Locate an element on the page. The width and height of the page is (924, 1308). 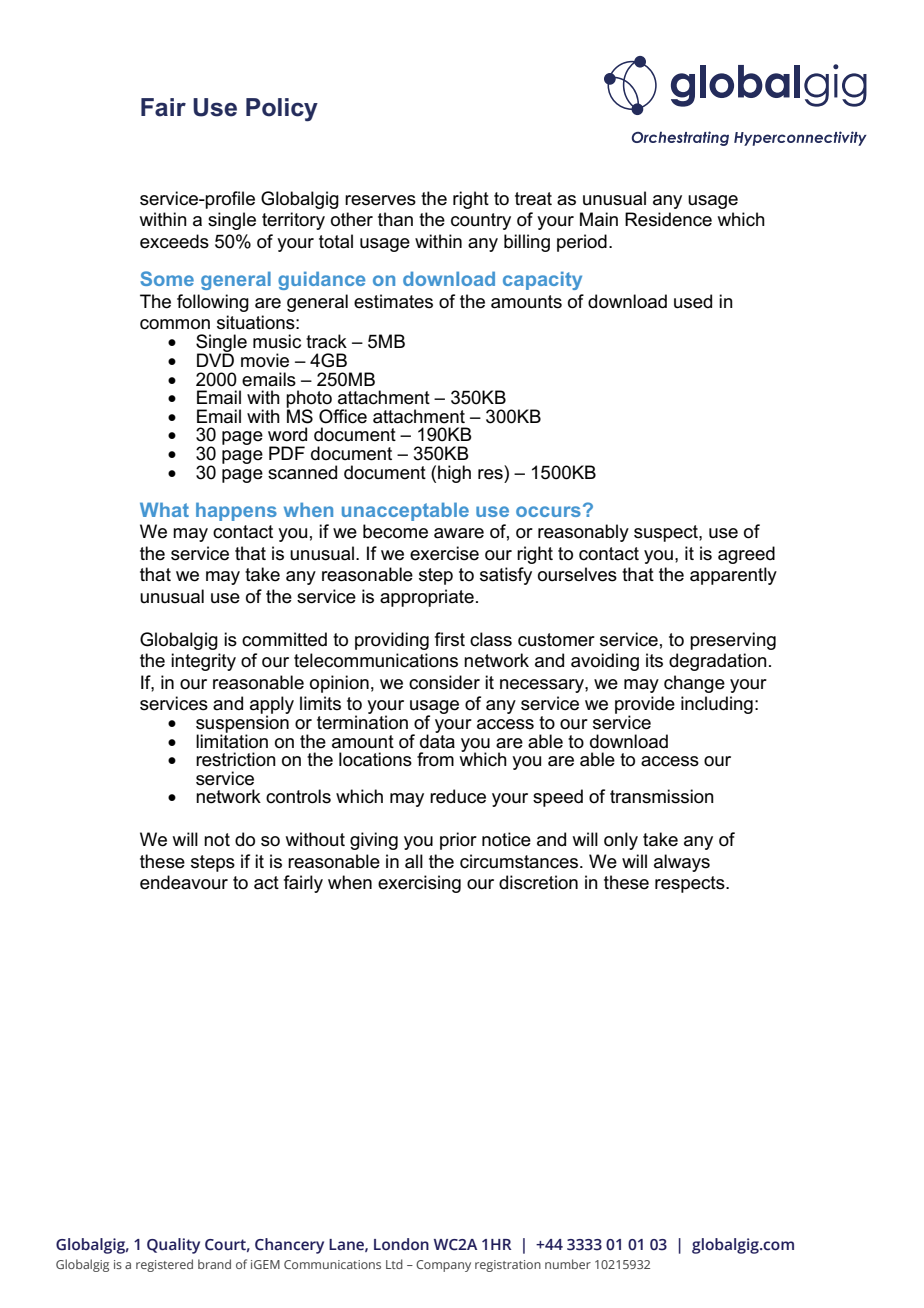
used is located at coordinates (693, 301).
